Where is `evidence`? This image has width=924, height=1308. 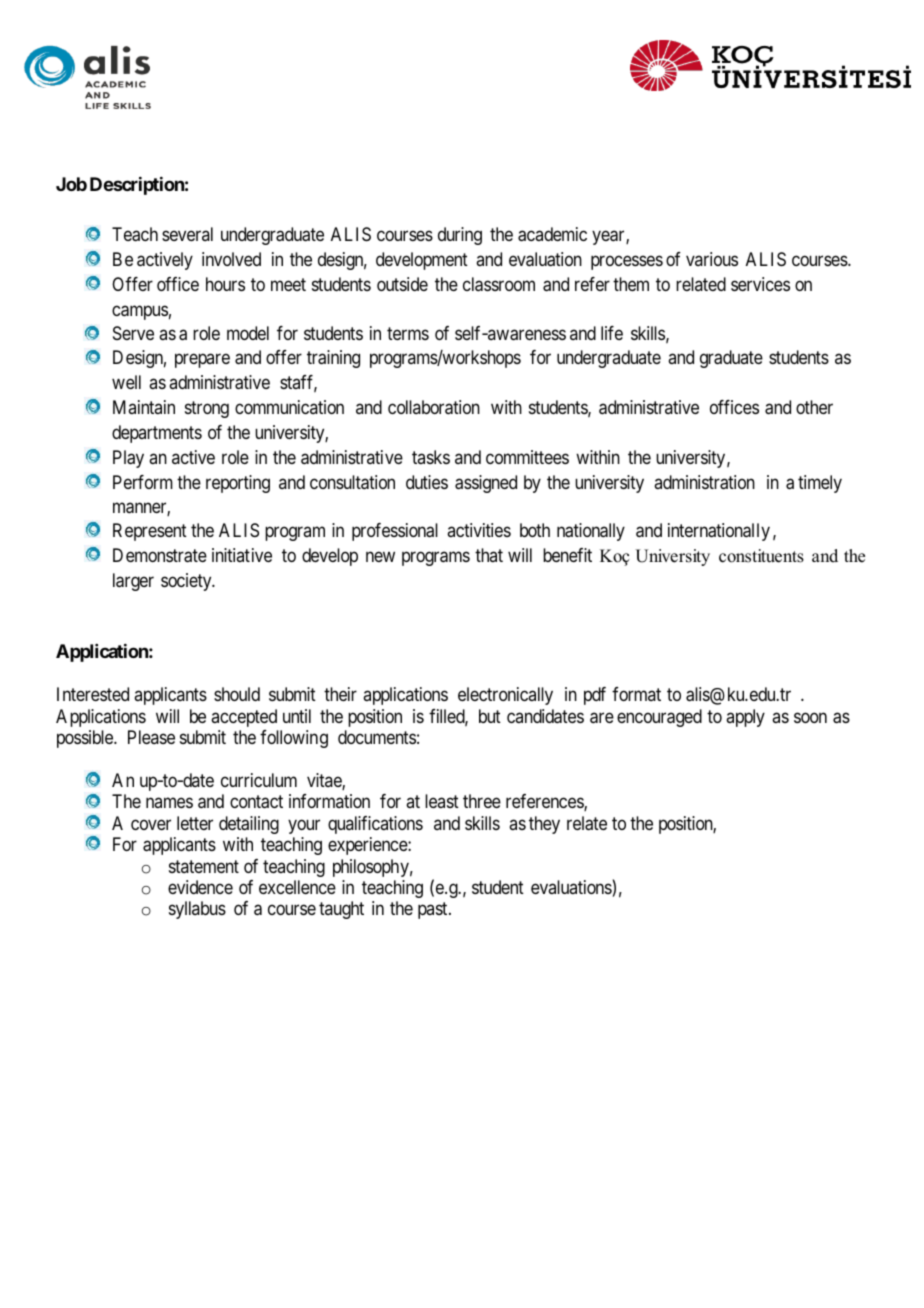 evidence is located at coordinates (200, 887).
